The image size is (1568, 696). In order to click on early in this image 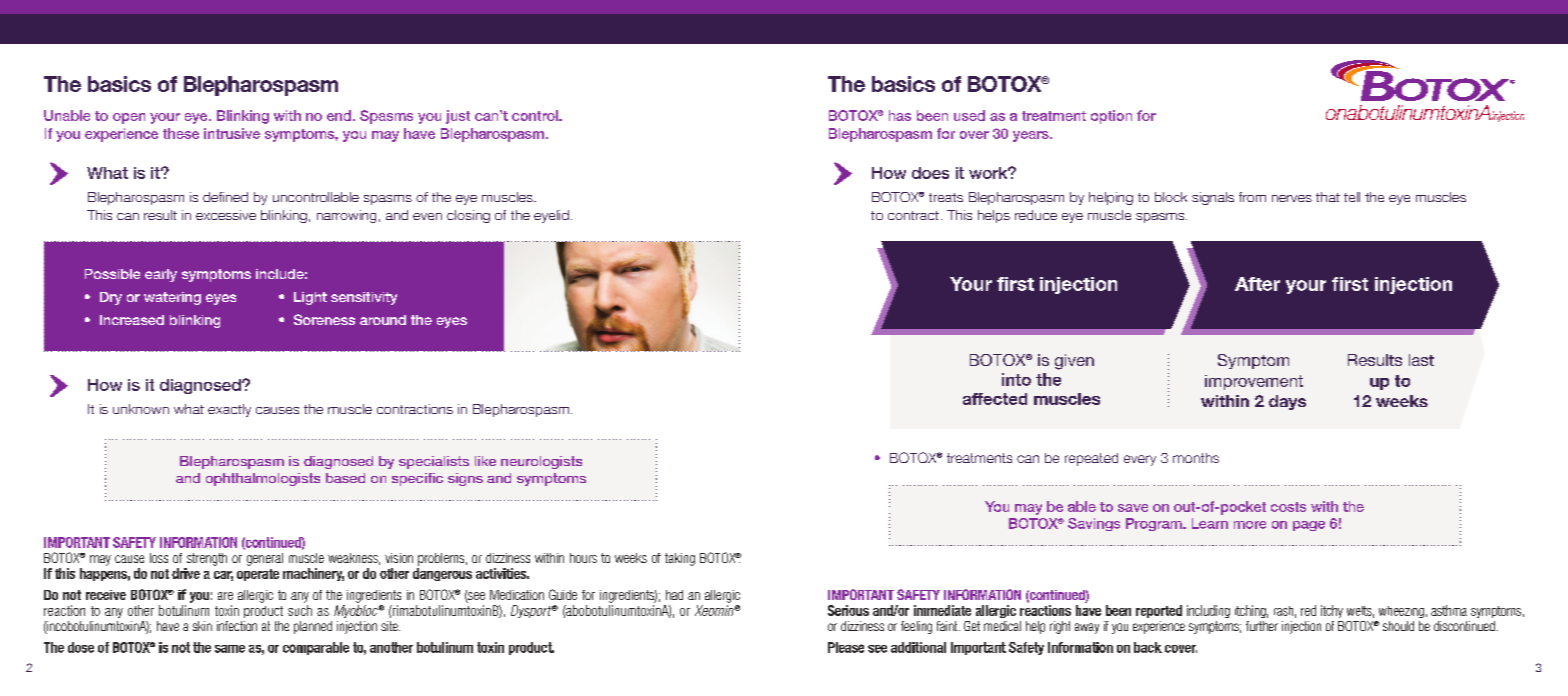, I will do `click(161, 275)`.
